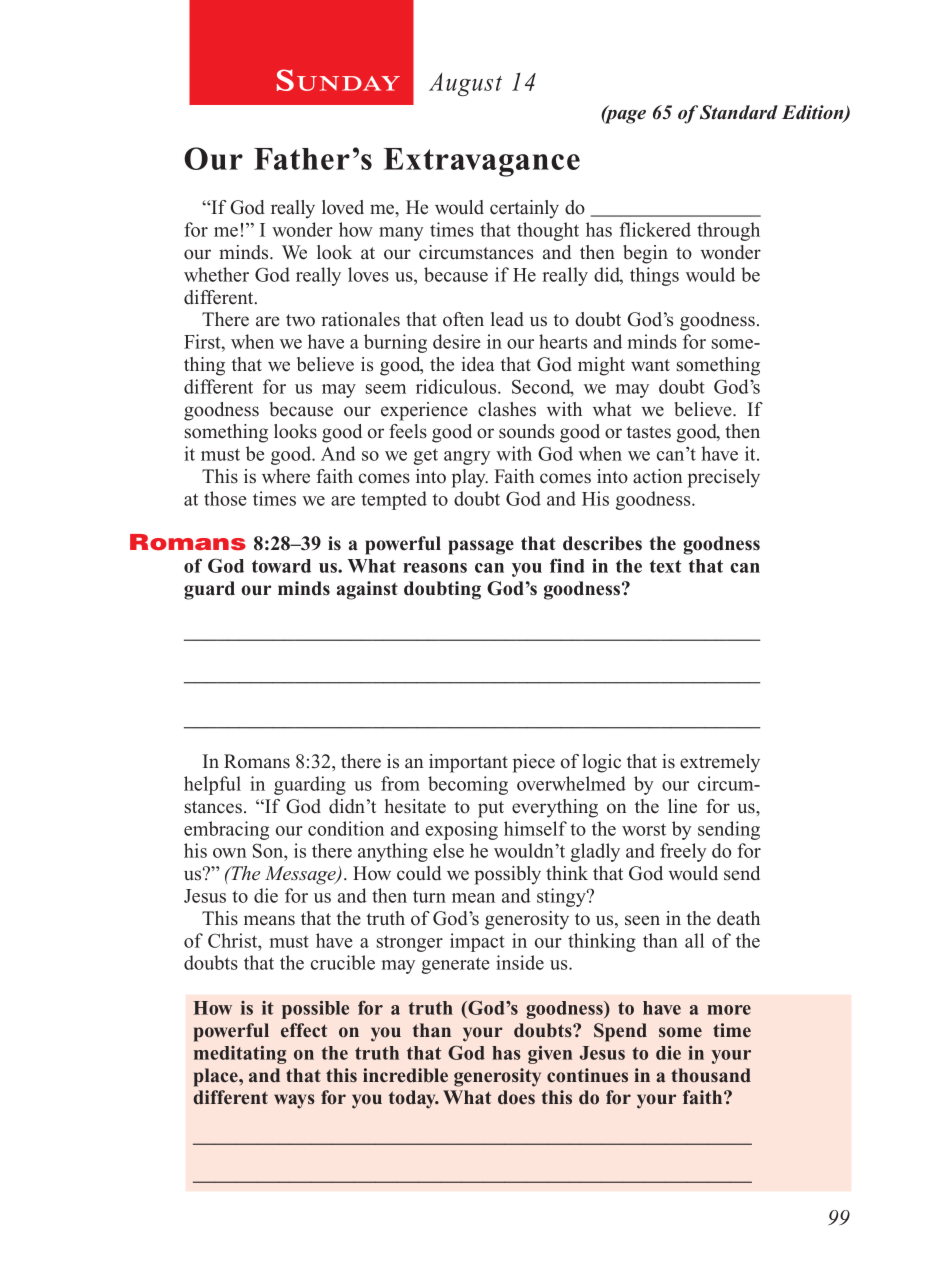 This screenshot has height=1283, width=952. Describe the element at coordinates (343, 207) in the screenshot. I see `loved` at that location.
